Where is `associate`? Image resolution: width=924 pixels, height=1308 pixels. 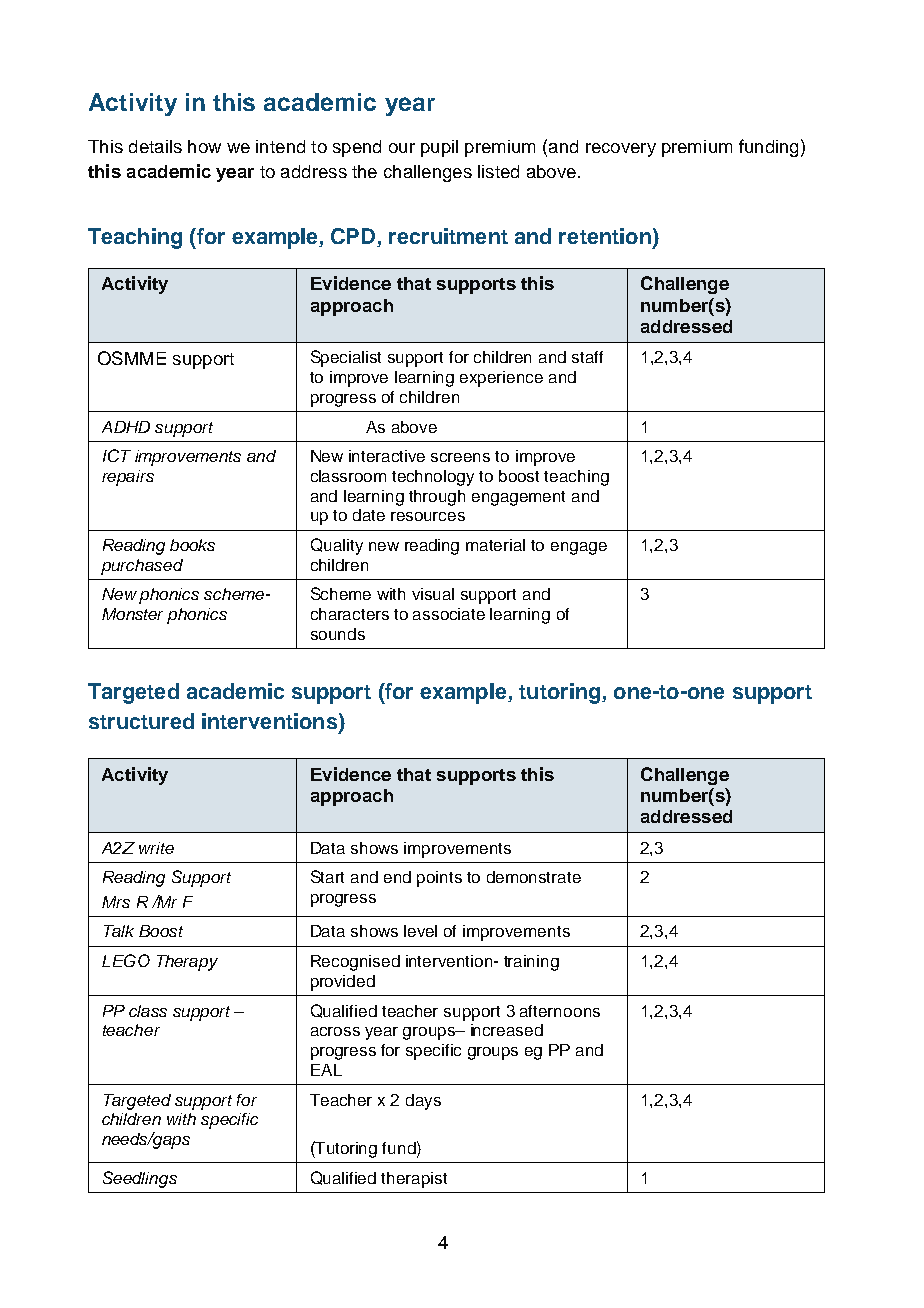 associate is located at coordinates (449, 614).
